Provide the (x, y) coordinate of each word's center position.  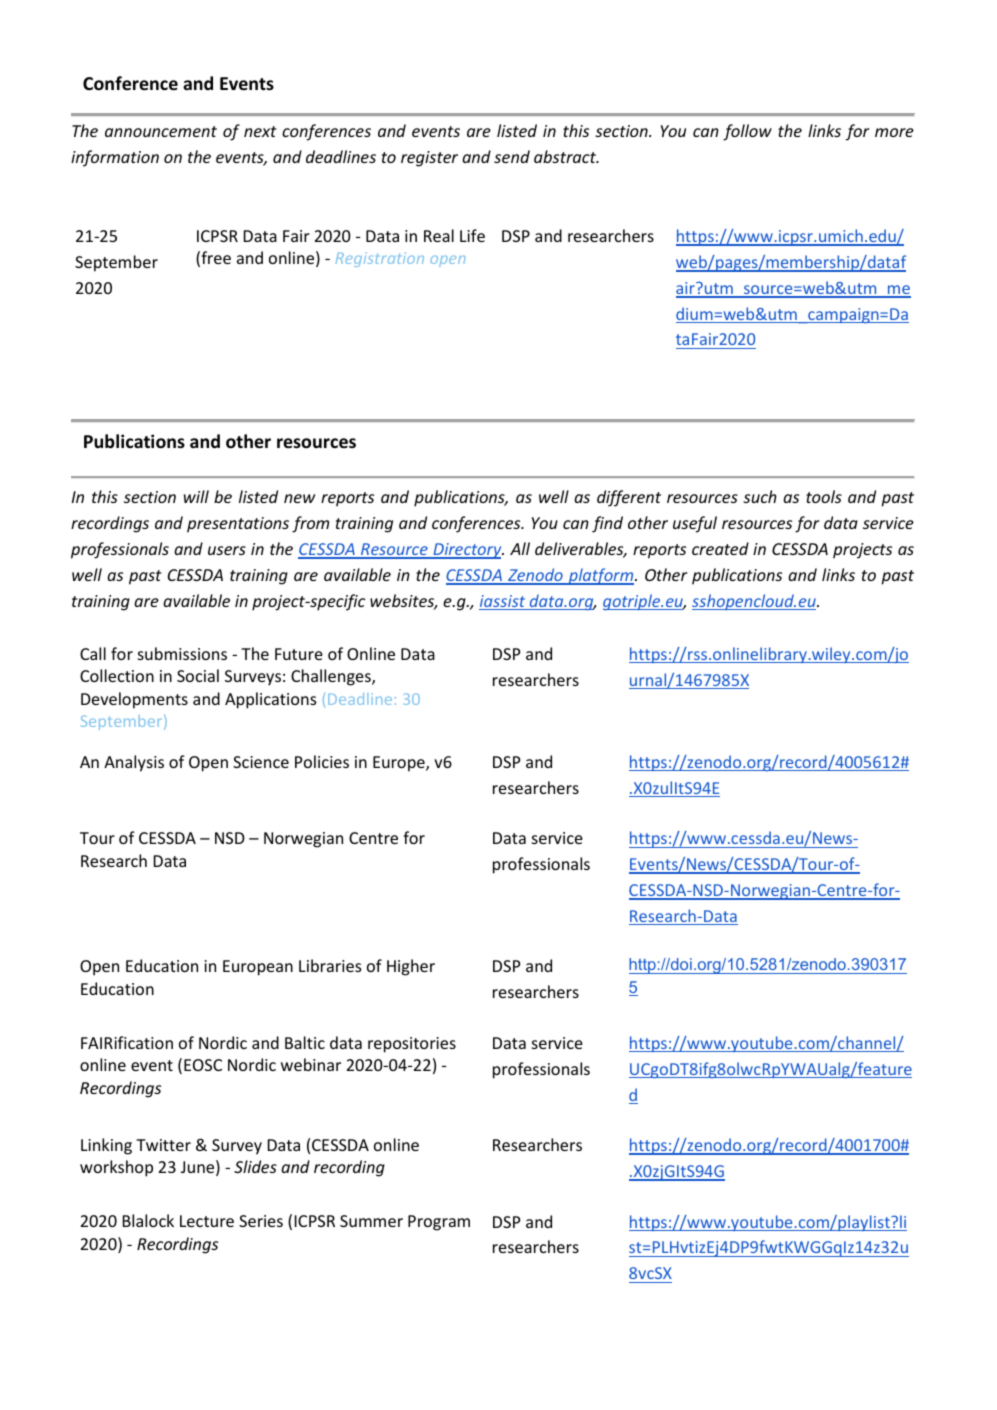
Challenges (332, 677)
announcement (161, 131)
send (512, 156)
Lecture (207, 1221)
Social (198, 675)
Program (439, 1223)
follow (747, 132)
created (720, 548)
